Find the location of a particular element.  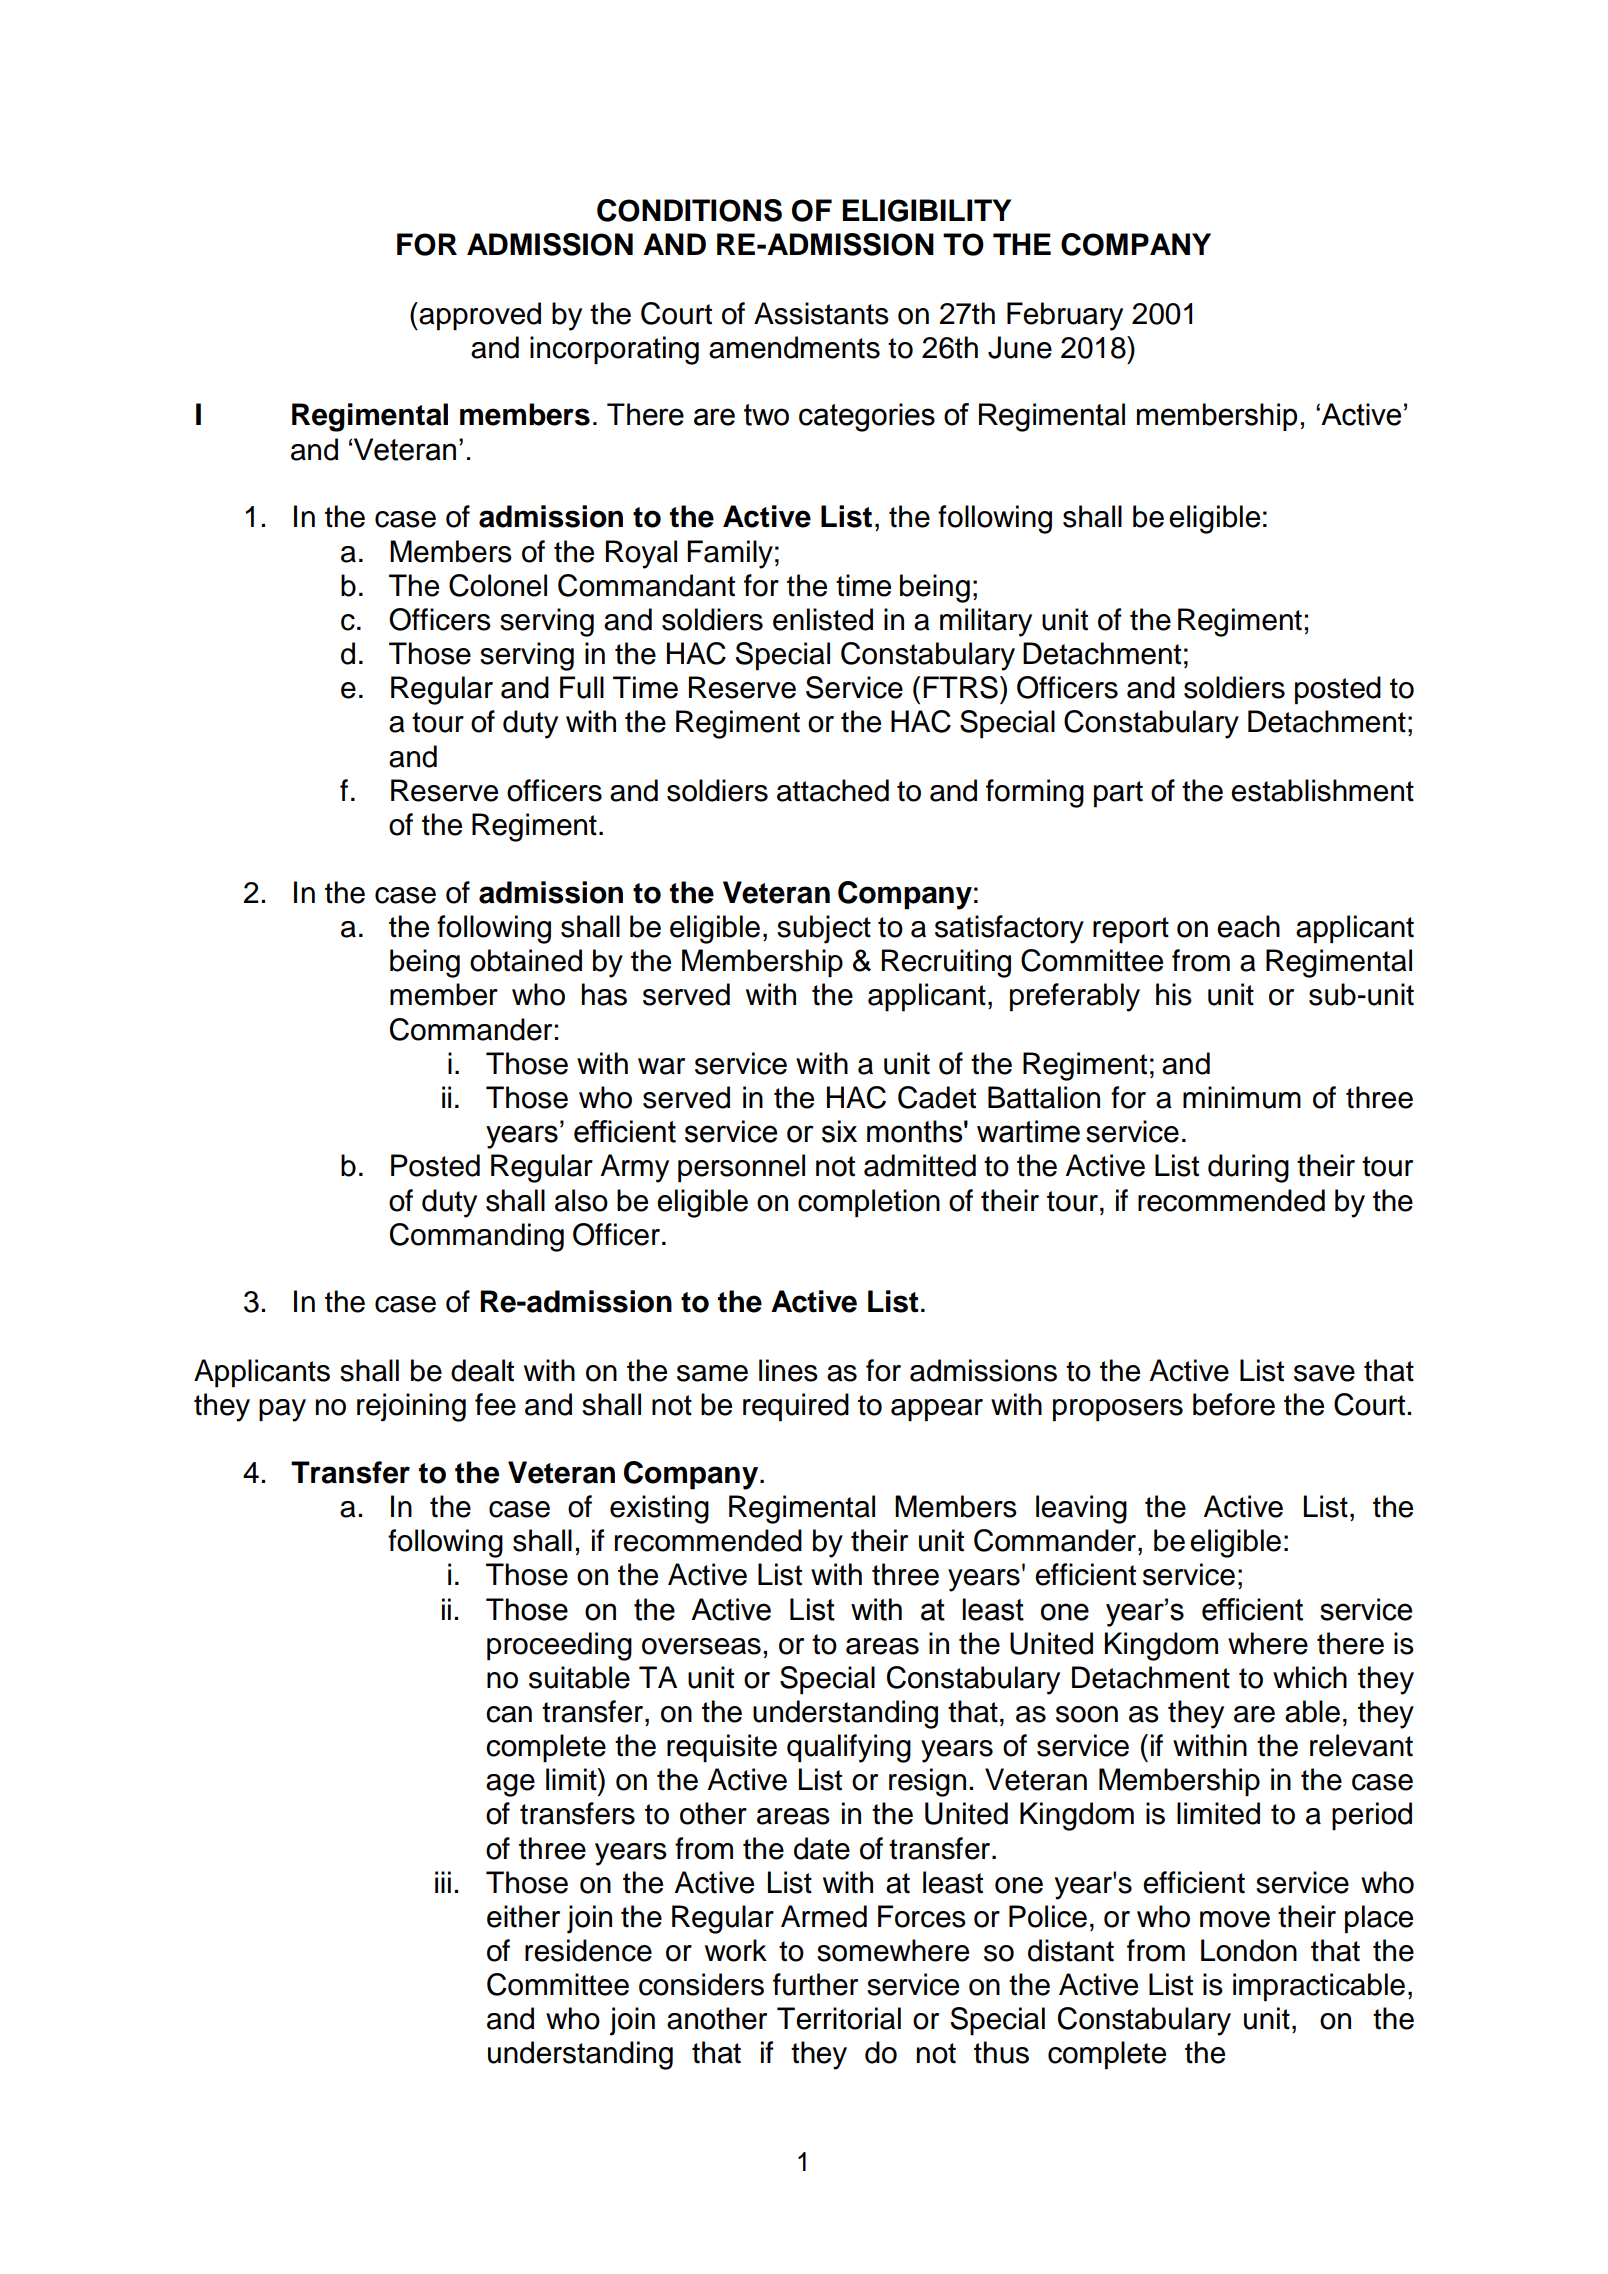

qualifying is located at coordinates (849, 1748).
